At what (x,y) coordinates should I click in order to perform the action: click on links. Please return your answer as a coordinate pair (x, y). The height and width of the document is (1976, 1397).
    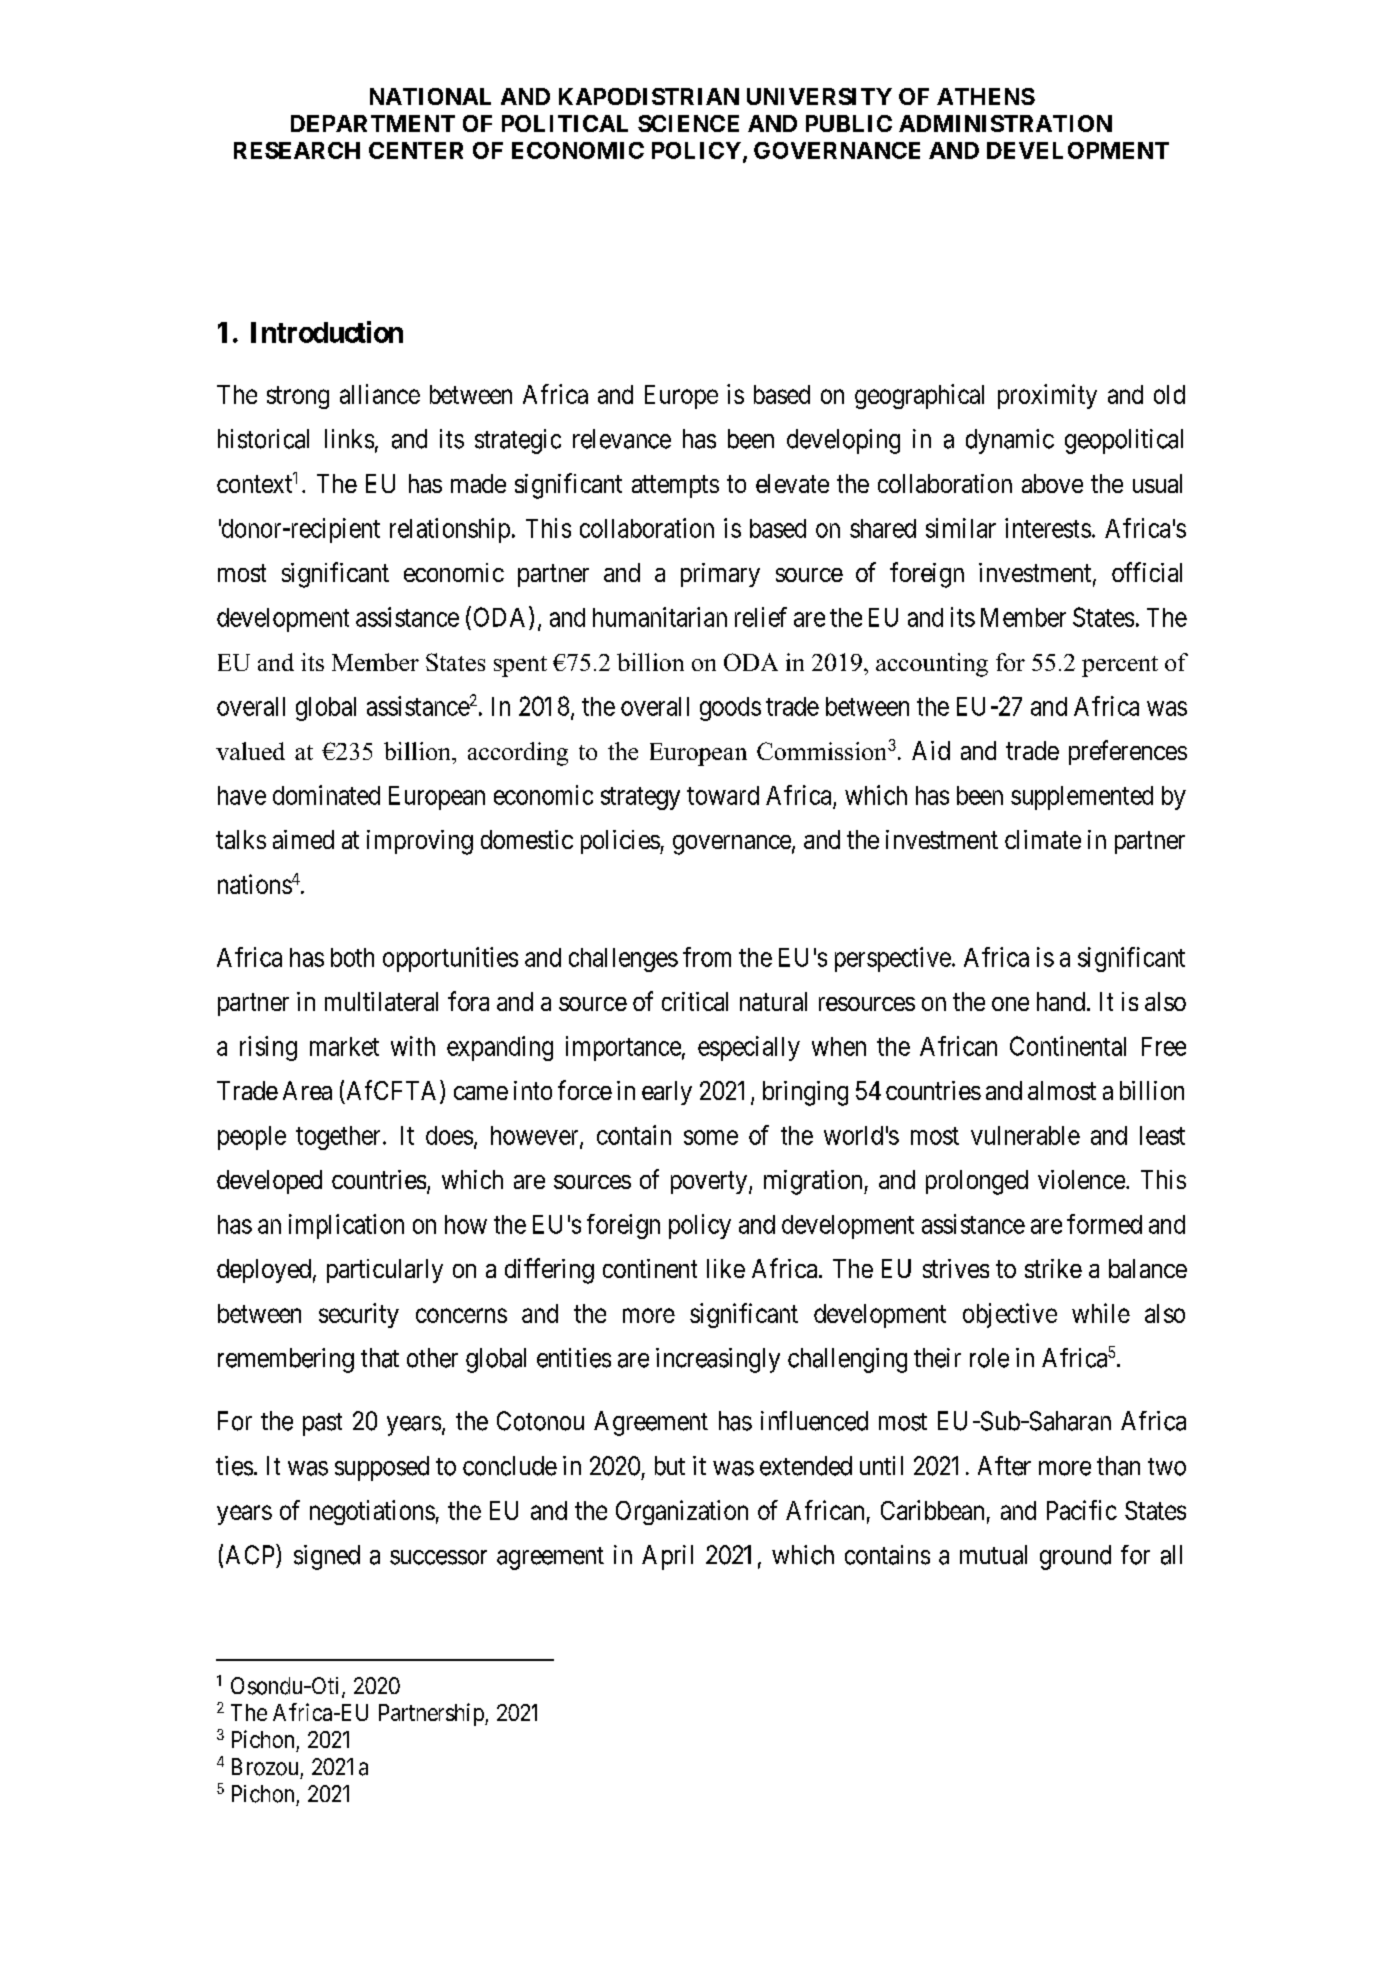
    Looking at the image, I should click on (349, 439).
